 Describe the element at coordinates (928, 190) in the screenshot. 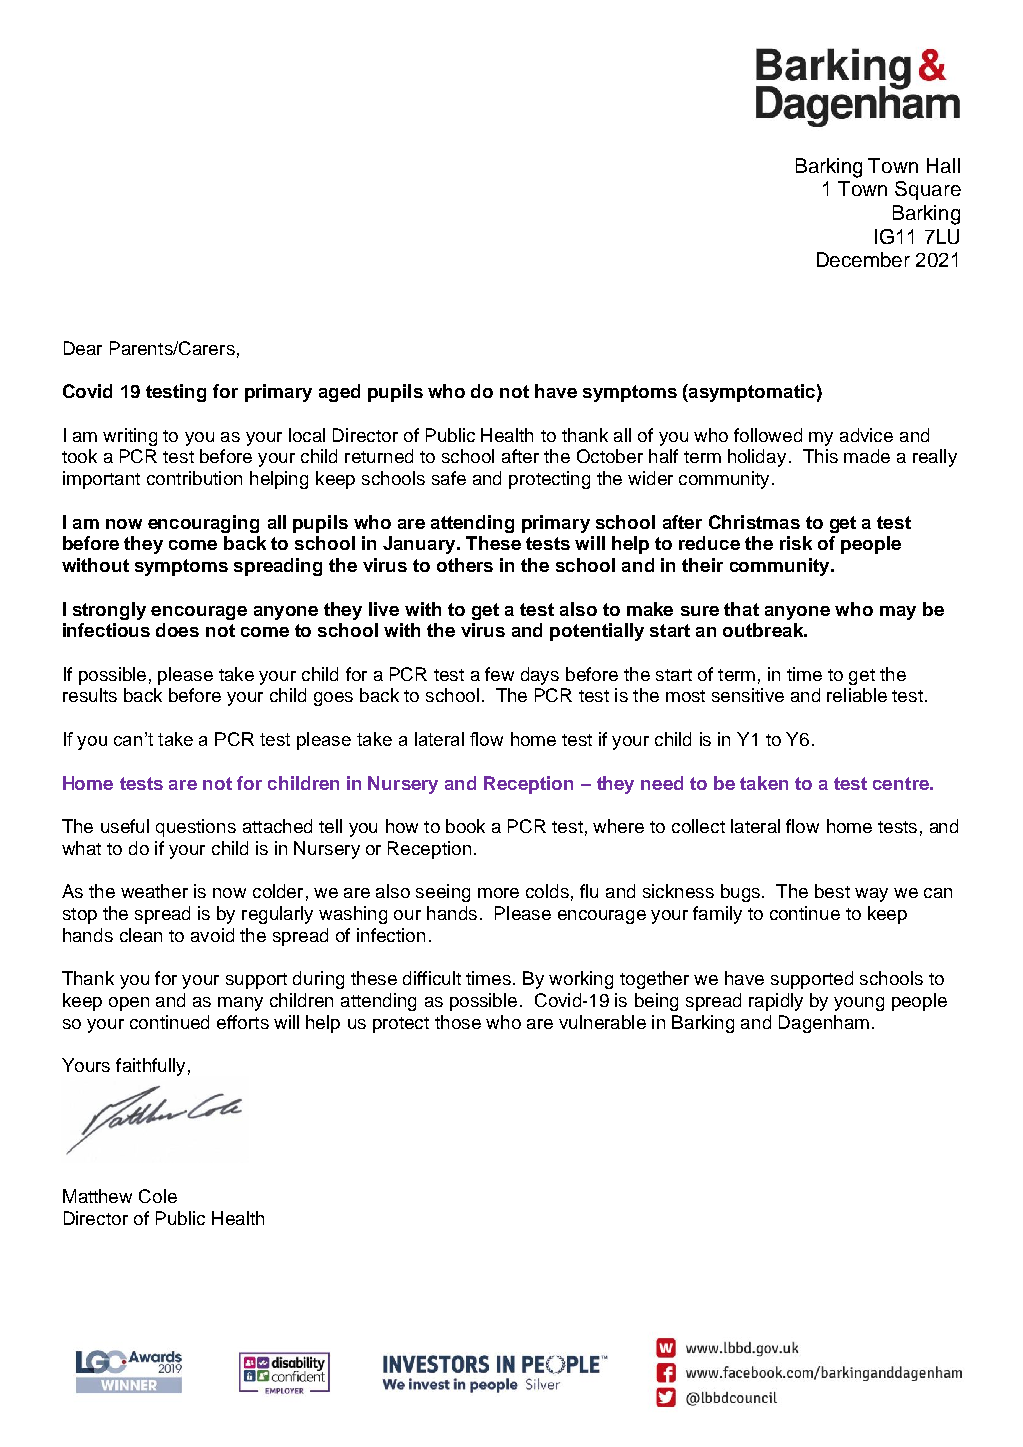

I see `Square` at that location.
